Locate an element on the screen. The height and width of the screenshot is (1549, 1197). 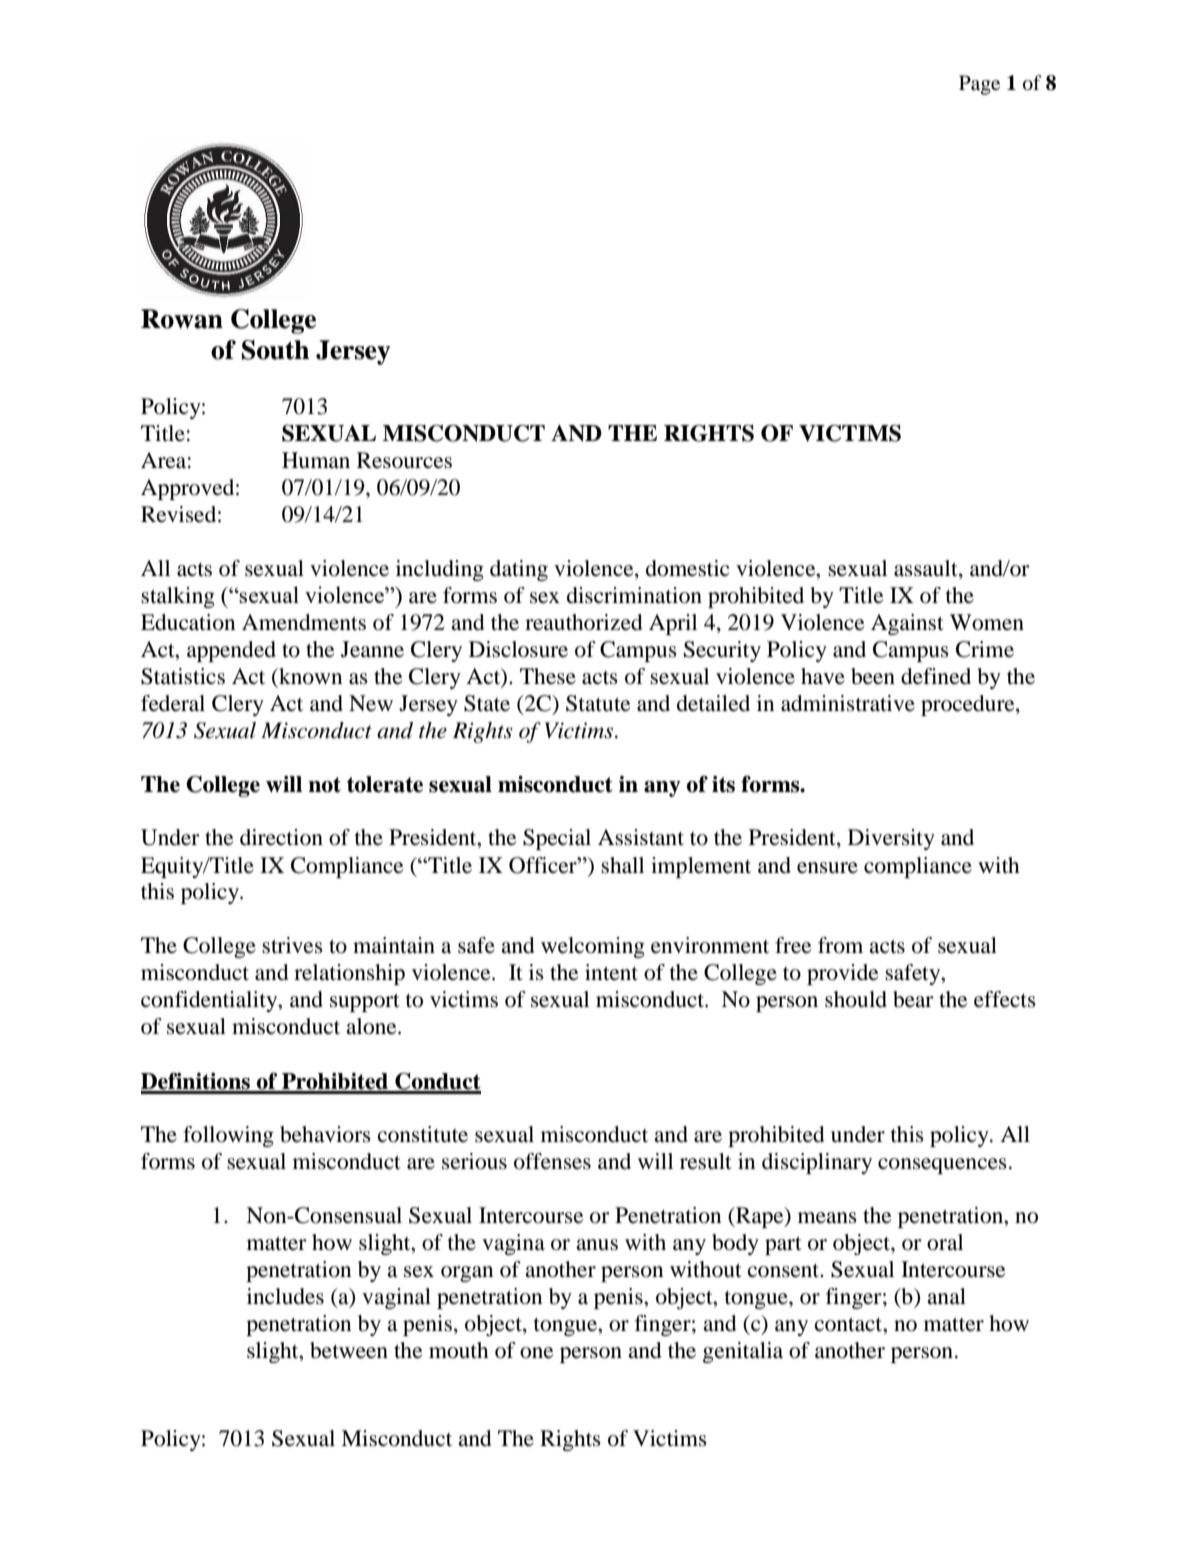
anus is located at coordinates (597, 1245).
